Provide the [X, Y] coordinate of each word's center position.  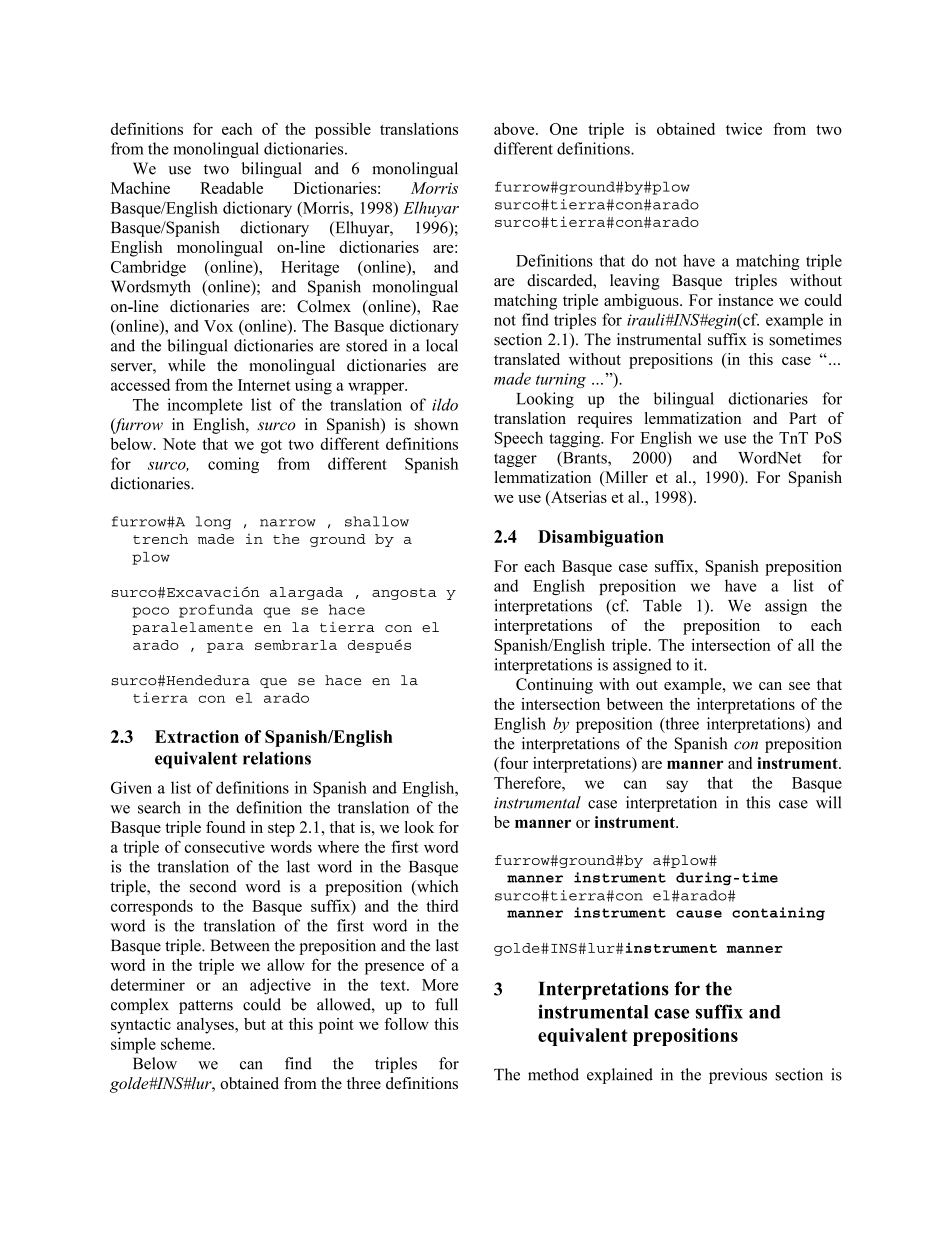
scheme [187, 1044]
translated [527, 359]
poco [150, 612]
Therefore [528, 782]
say [677, 786]
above [515, 129]
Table [662, 605]
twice [744, 129]
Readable [231, 188]
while [186, 365]
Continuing [554, 686]
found [225, 827]
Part [803, 418]
